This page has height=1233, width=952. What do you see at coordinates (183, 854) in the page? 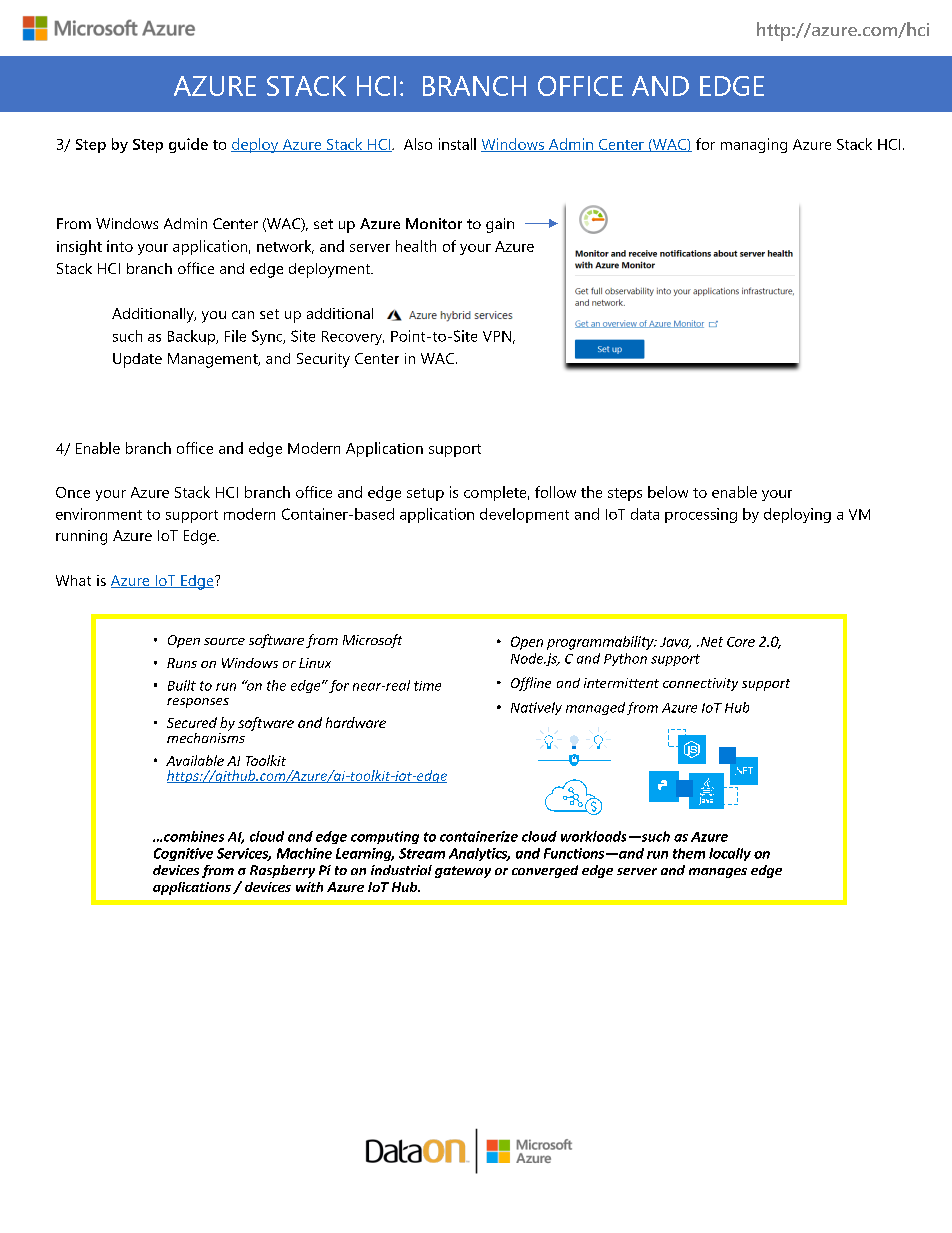
I see `Cognitive` at bounding box center [183, 854].
